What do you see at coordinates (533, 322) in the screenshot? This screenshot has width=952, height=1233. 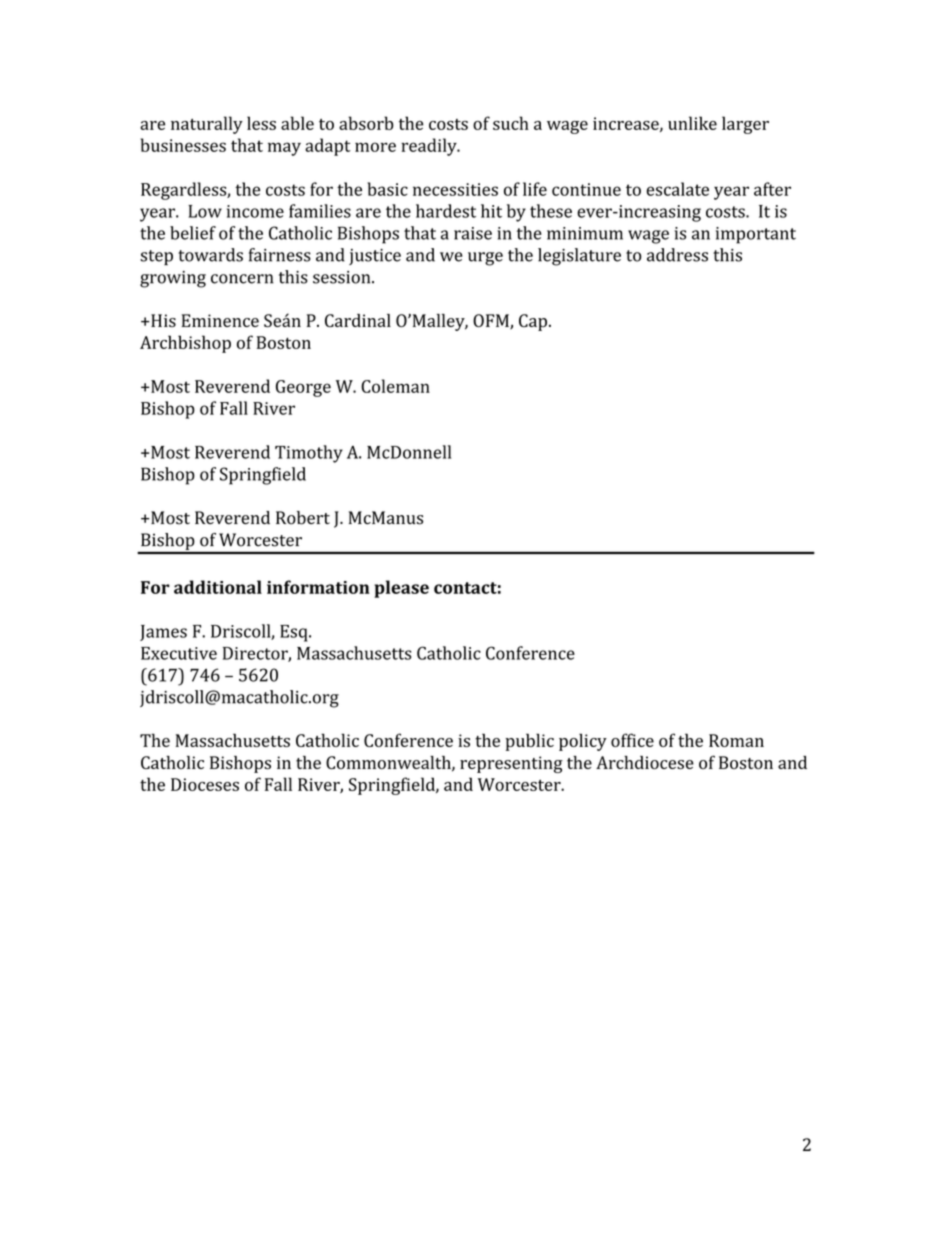 I see `Cap` at bounding box center [533, 322].
